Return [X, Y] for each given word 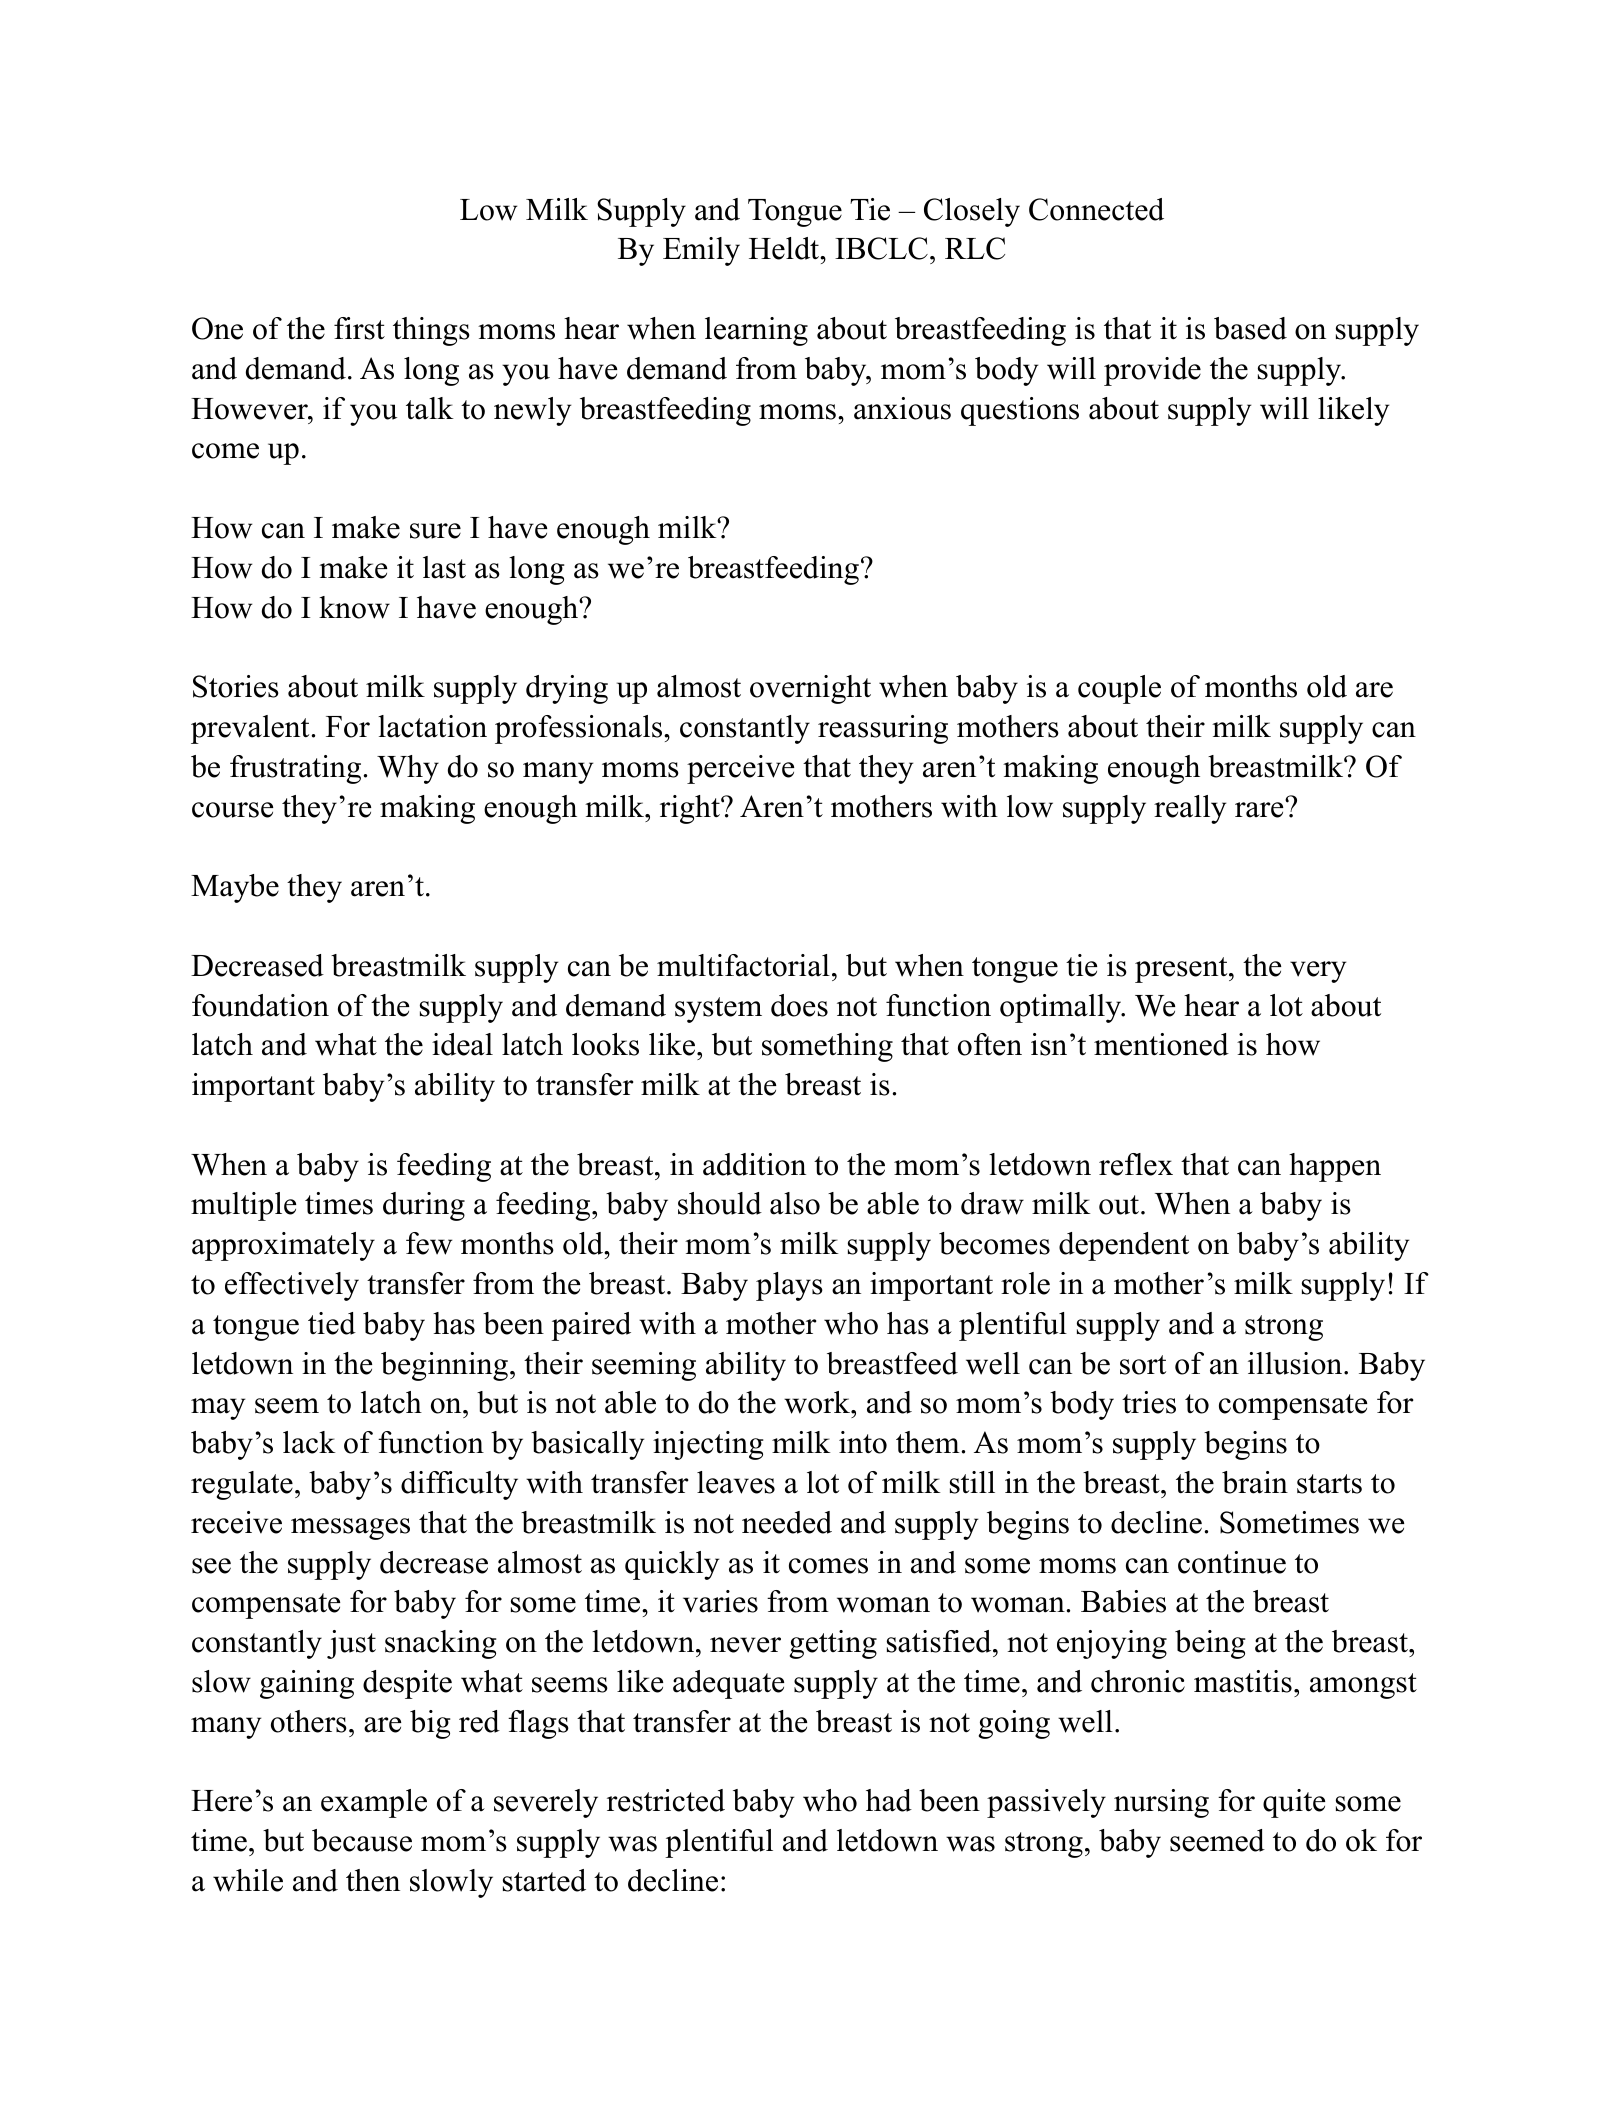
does [799, 1005]
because [362, 1840]
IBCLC [881, 248]
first [359, 328]
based [1250, 328]
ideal [462, 1044]
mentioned [1161, 1044]
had [889, 1800]
